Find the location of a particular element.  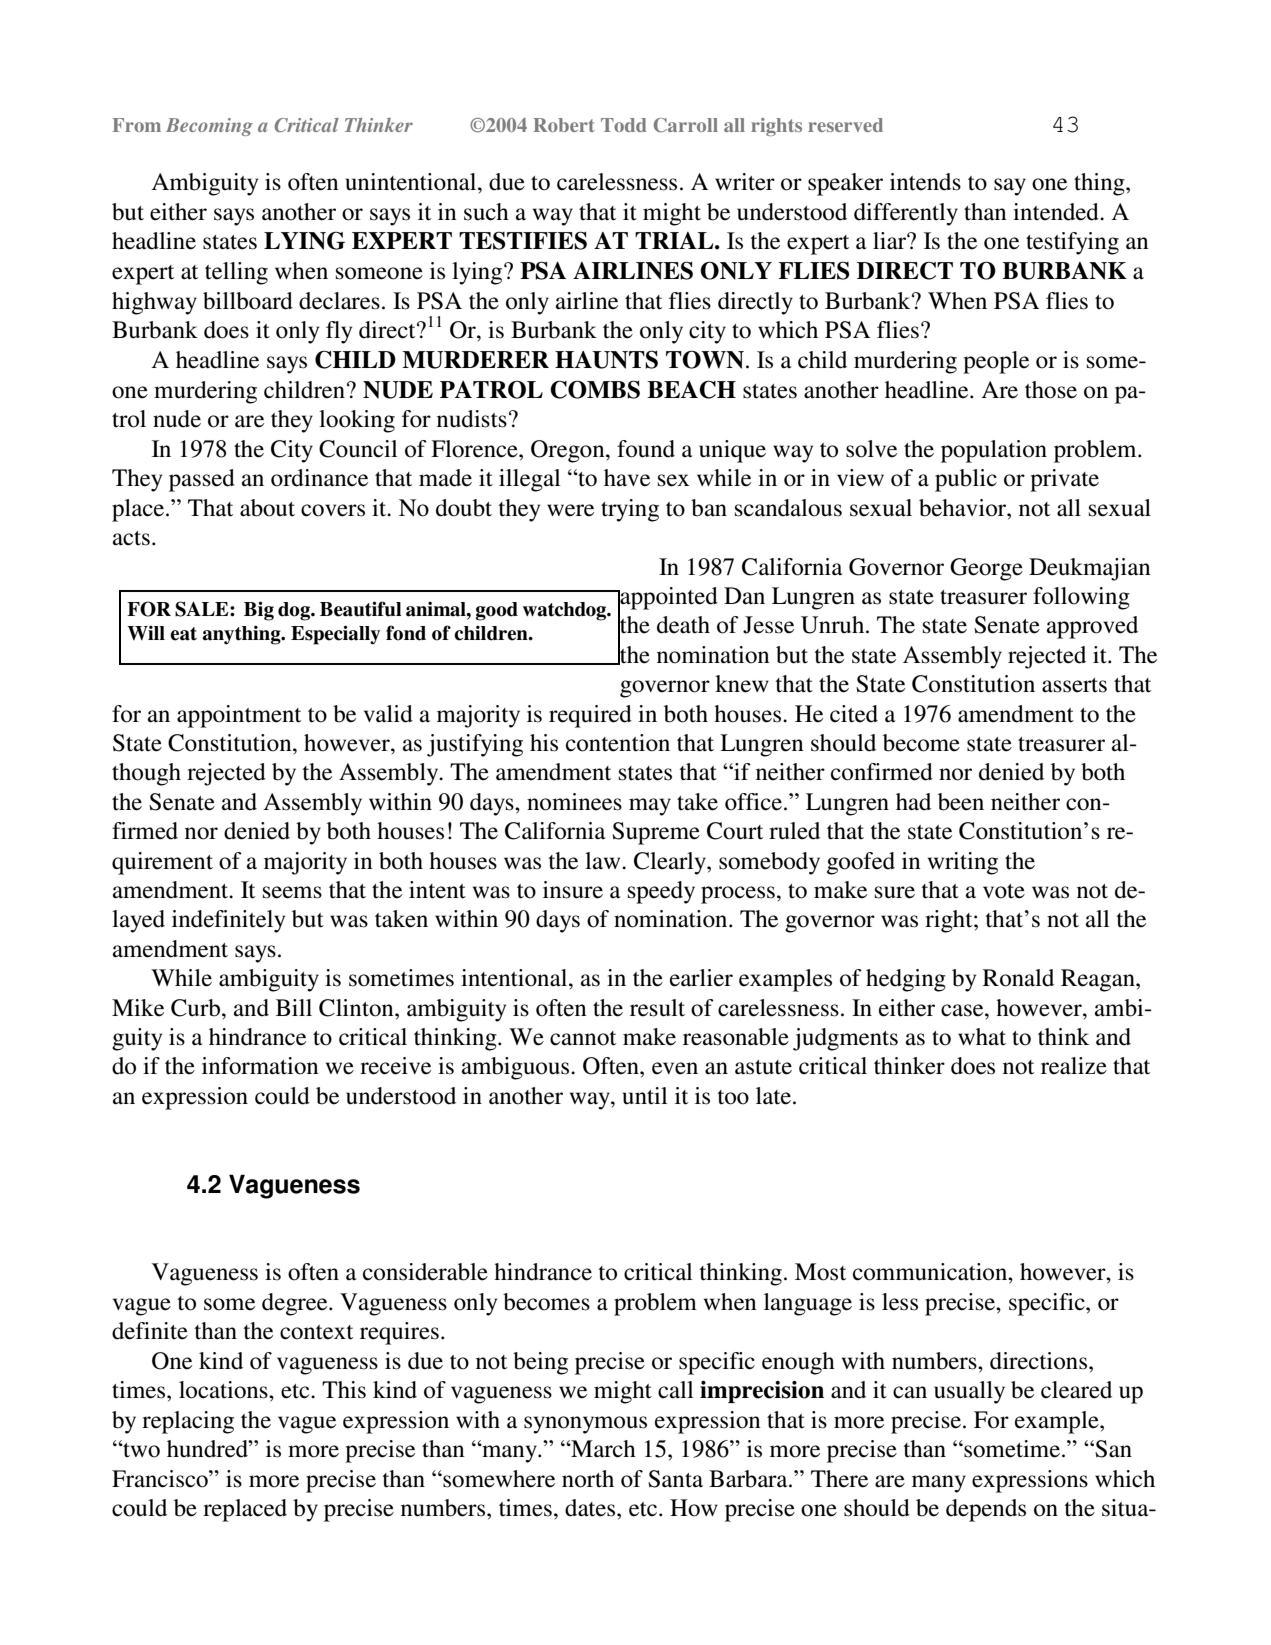

Becoming is located at coordinates (209, 127).
